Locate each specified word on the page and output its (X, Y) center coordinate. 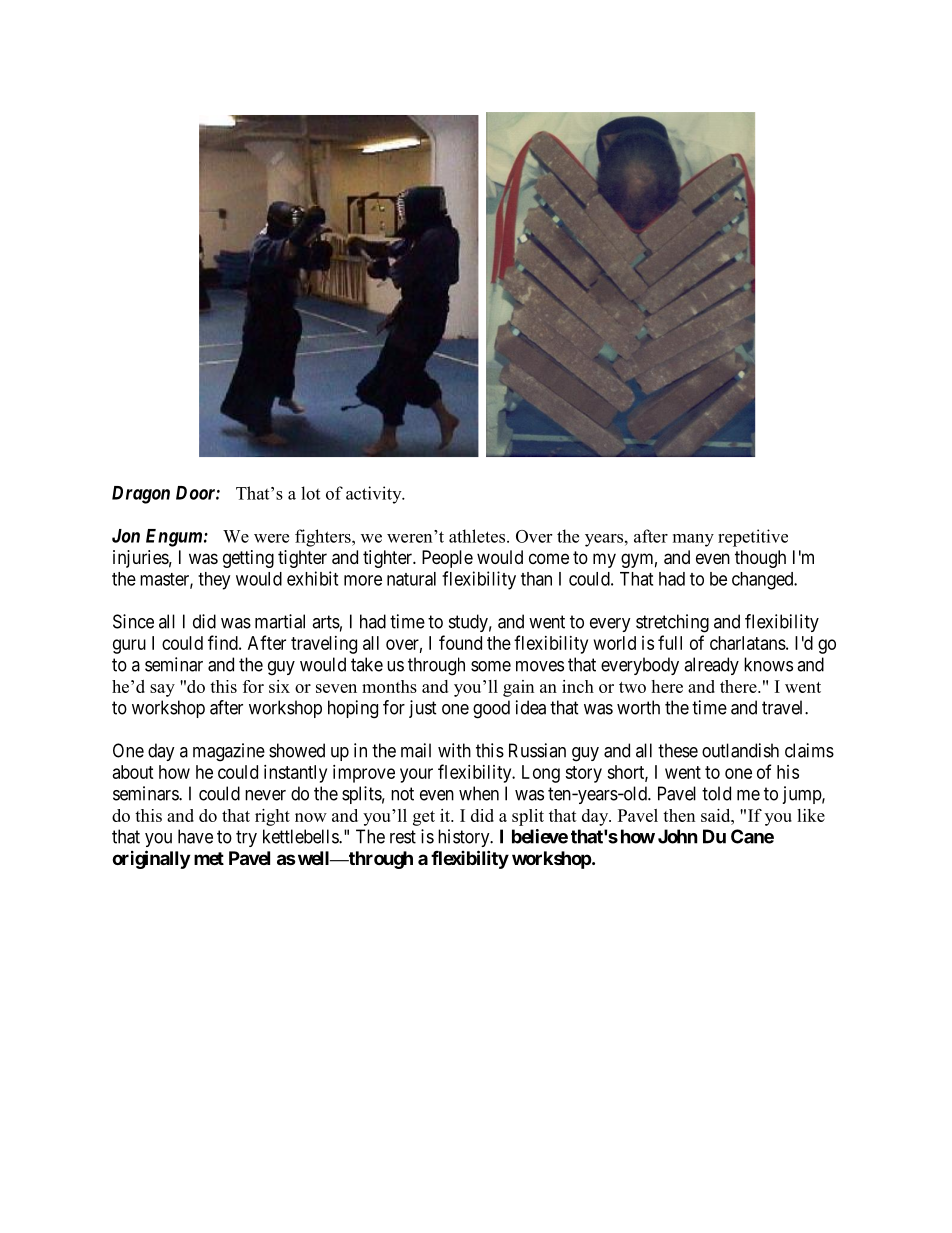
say (162, 690)
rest (403, 837)
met (209, 858)
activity (375, 495)
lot (310, 493)
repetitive (753, 538)
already (711, 666)
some (491, 666)
